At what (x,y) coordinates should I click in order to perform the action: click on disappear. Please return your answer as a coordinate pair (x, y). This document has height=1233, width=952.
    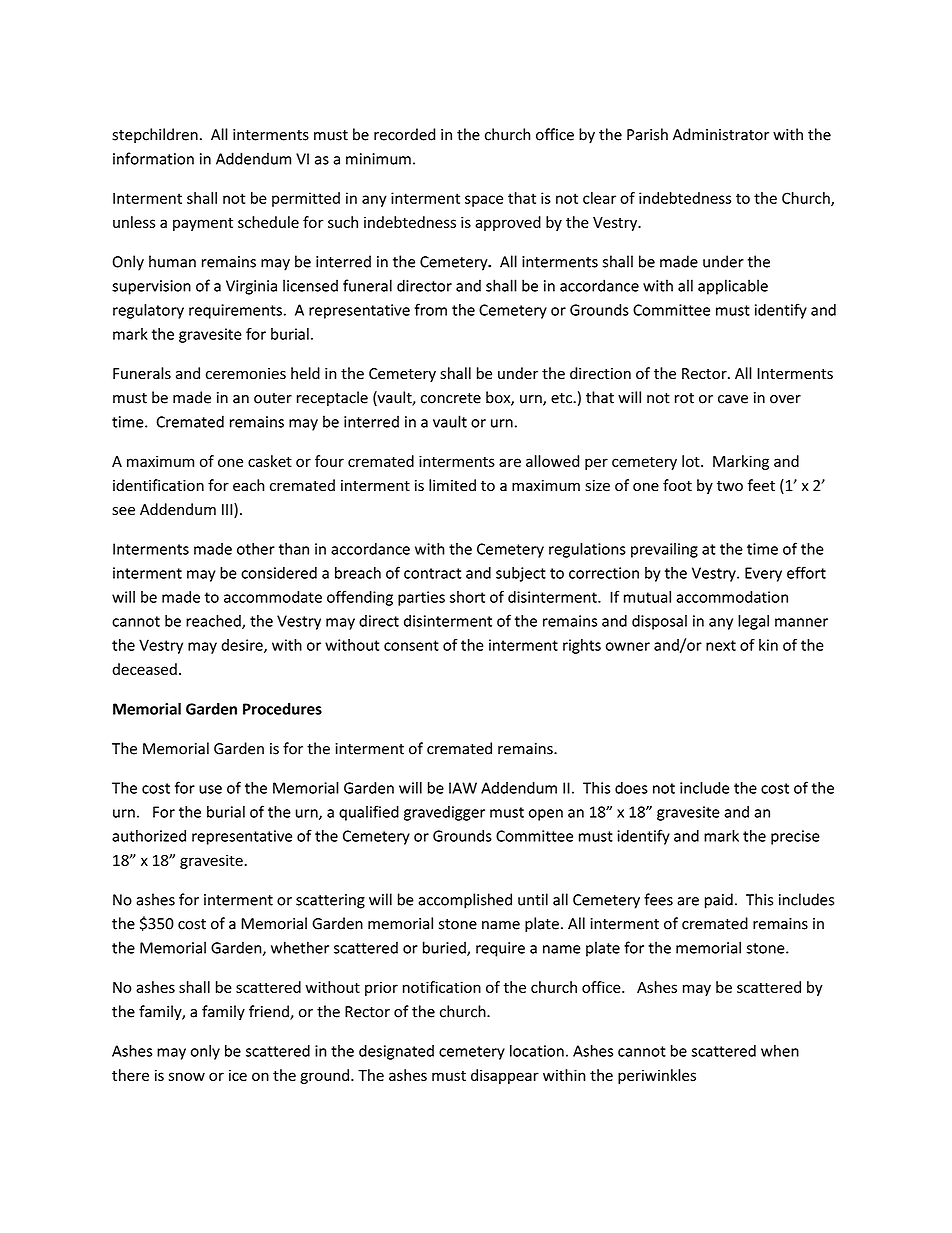
    Looking at the image, I should click on (505, 1076).
